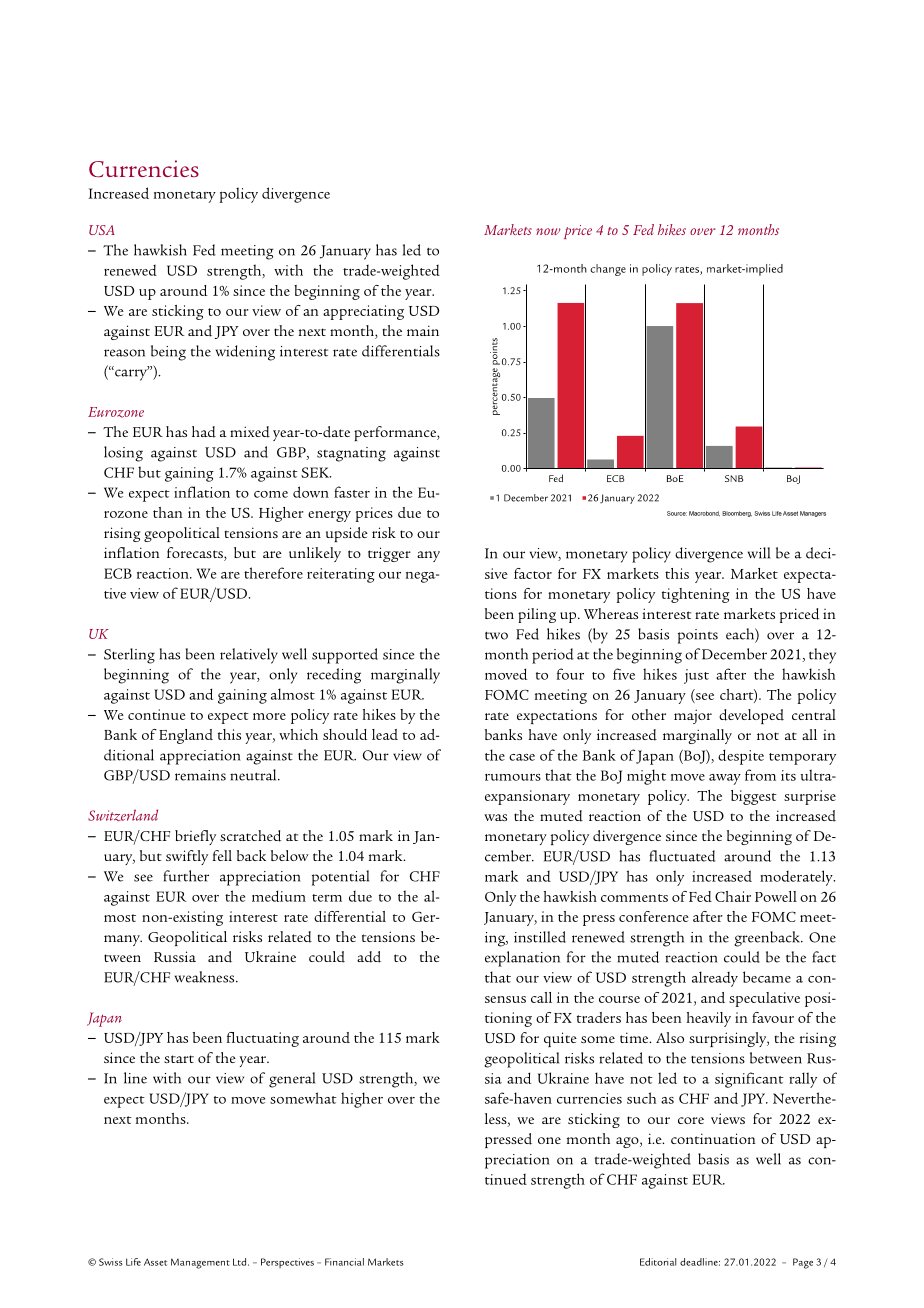 The height and width of the page is (1308, 924). I want to click on now, so click(548, 231).
